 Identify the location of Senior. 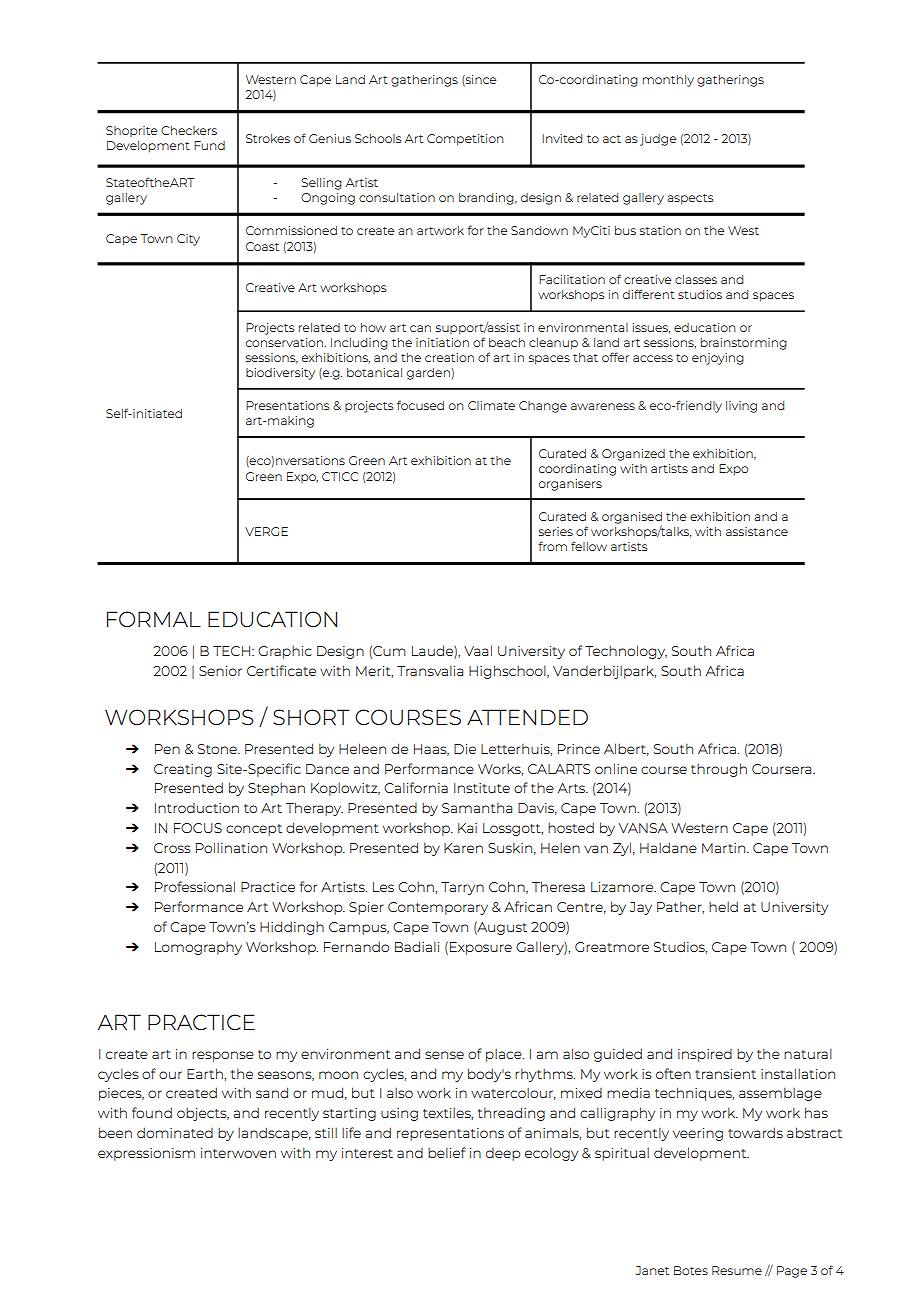
(220, 671).
